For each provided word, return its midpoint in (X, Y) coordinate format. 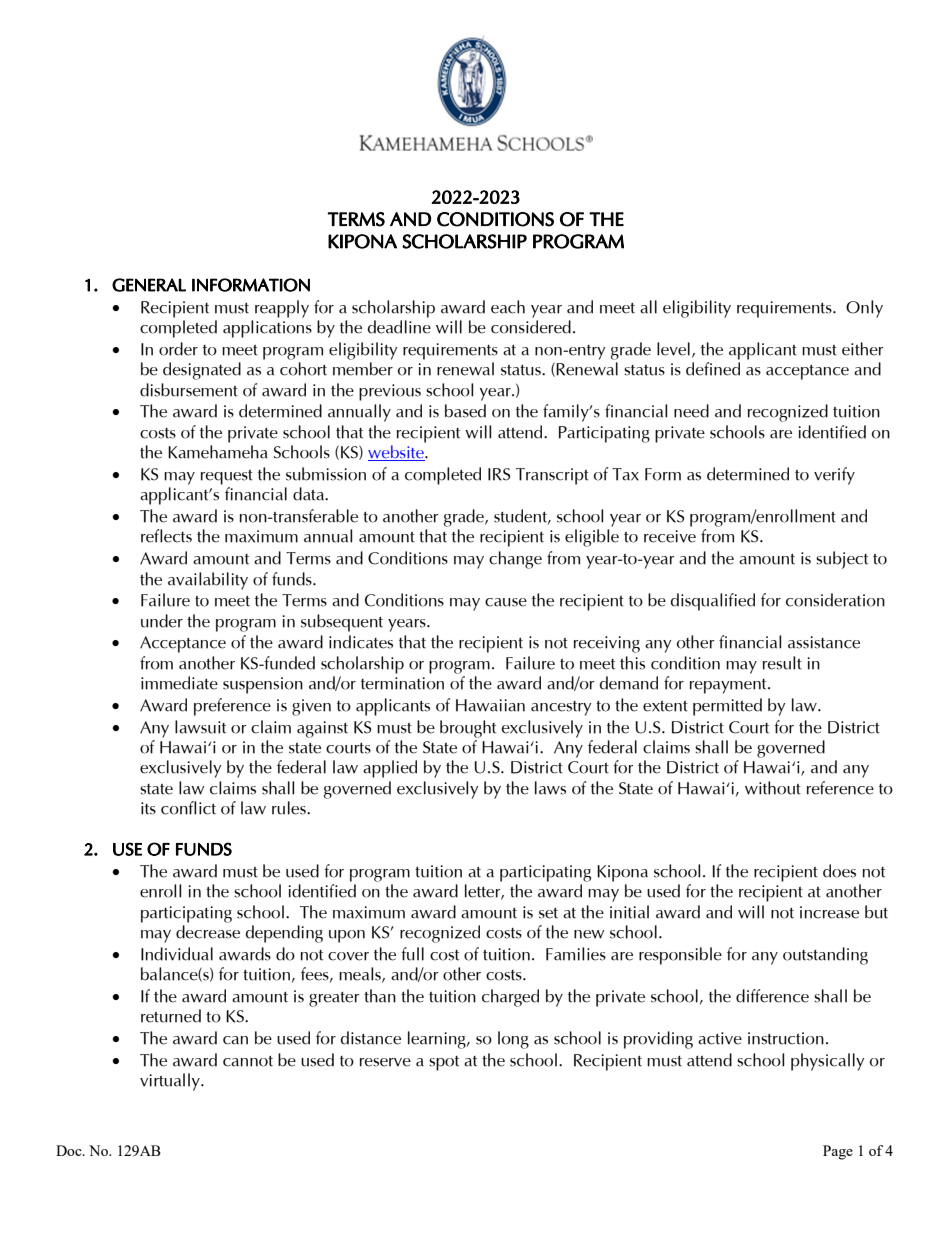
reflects (166, 536)
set (548, 913)
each (508, 307)
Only (864, 309)
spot (444, 1063)
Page (838, 1152)
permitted (727, 707)
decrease (208, 932)
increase (829, 912)
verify (834, 476)
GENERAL (149, 285)
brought (468, 729)
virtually (171, 1082)
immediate (179, 683)
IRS (499, 474)
